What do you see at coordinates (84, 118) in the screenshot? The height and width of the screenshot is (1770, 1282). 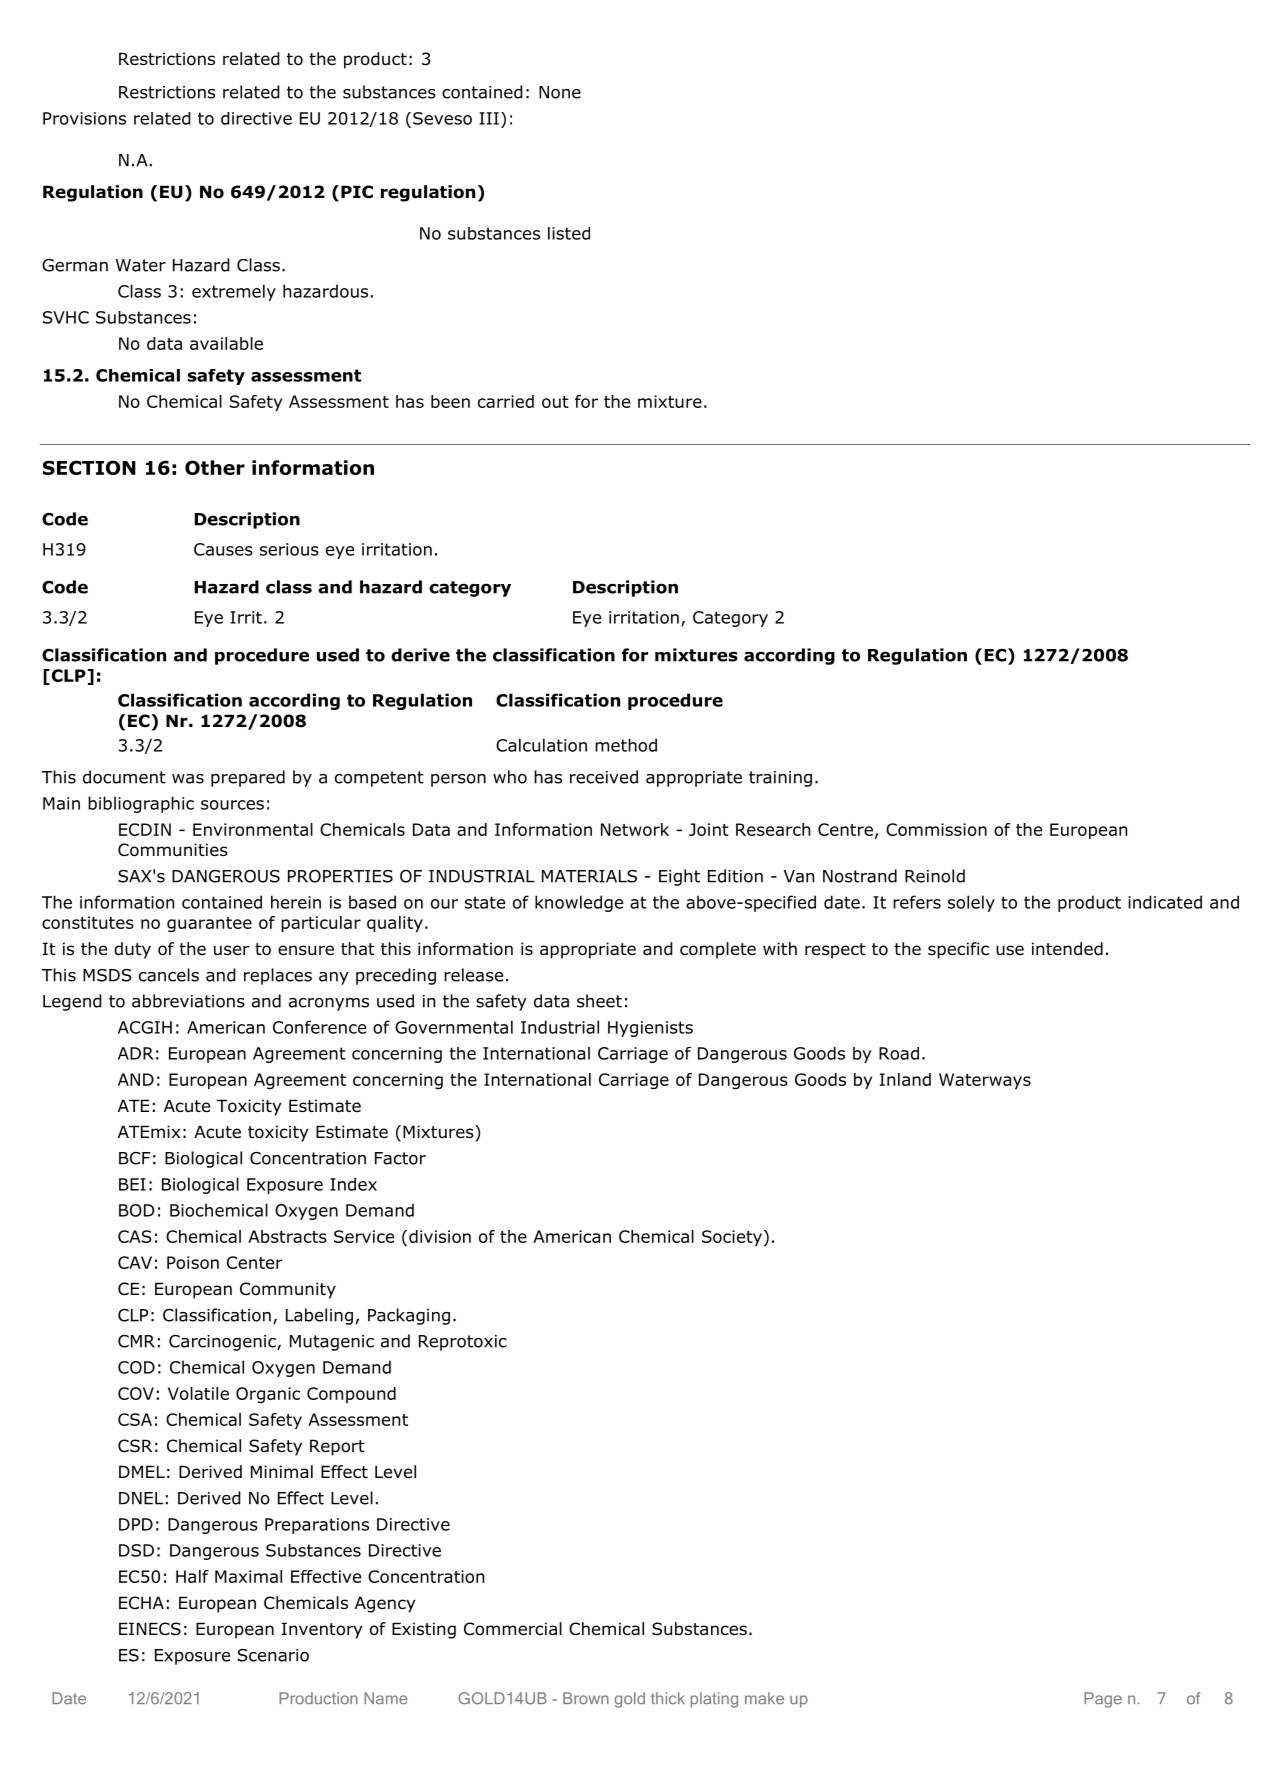 I see `Provisions` at bounding box center [84, 118].
